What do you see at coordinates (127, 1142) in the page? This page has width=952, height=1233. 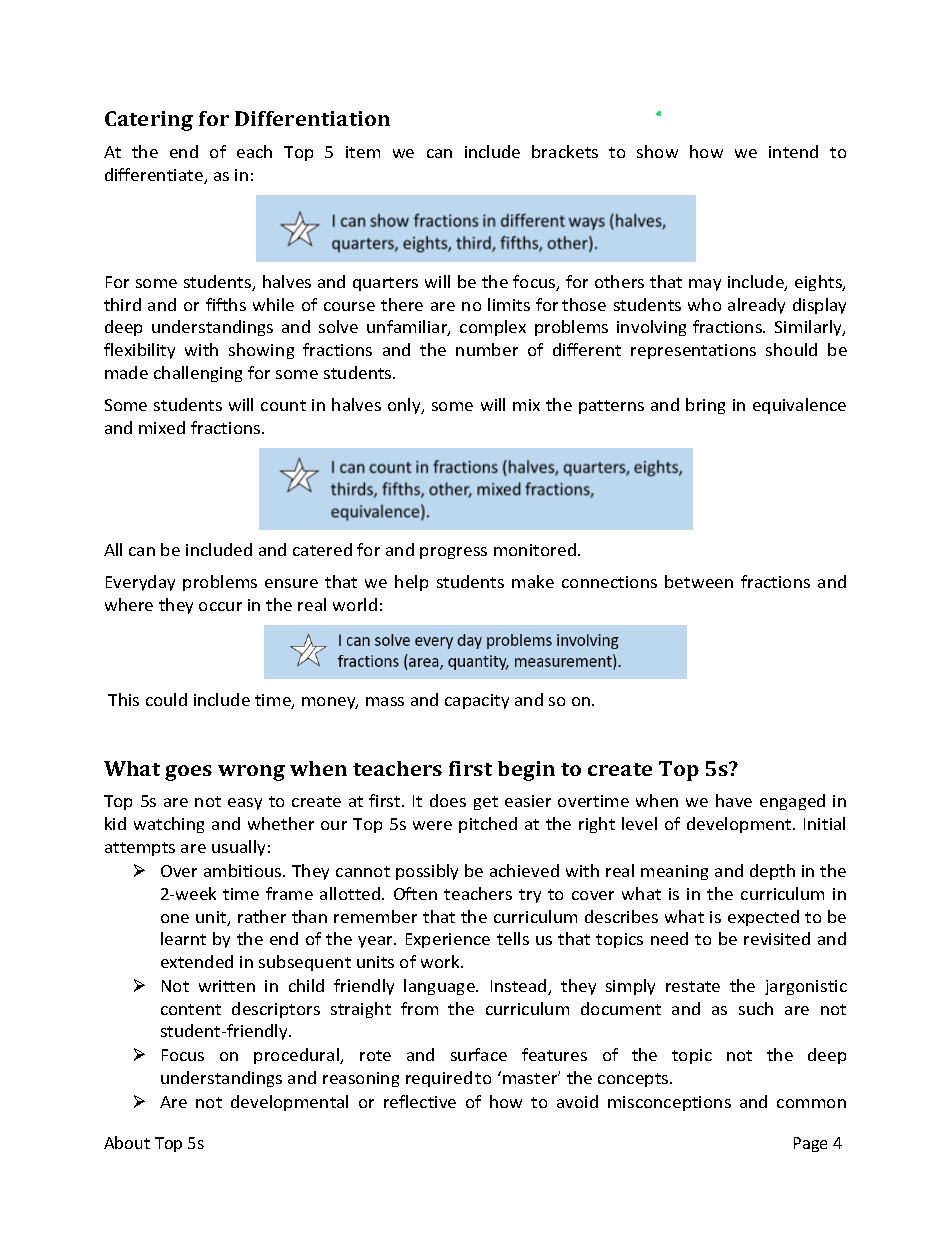 I see `About` at bounding box center [127, 1142].
